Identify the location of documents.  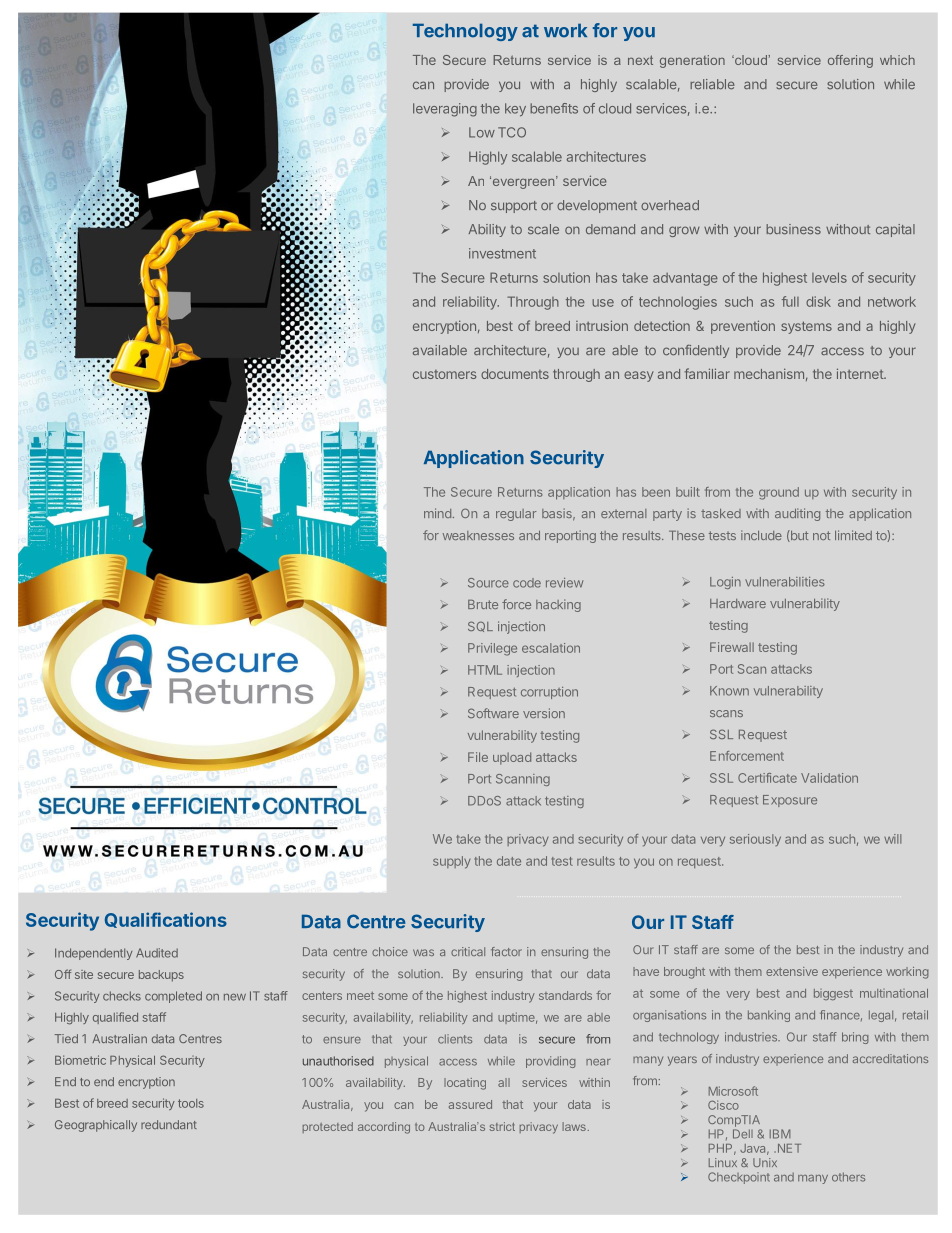
(515, 374).
